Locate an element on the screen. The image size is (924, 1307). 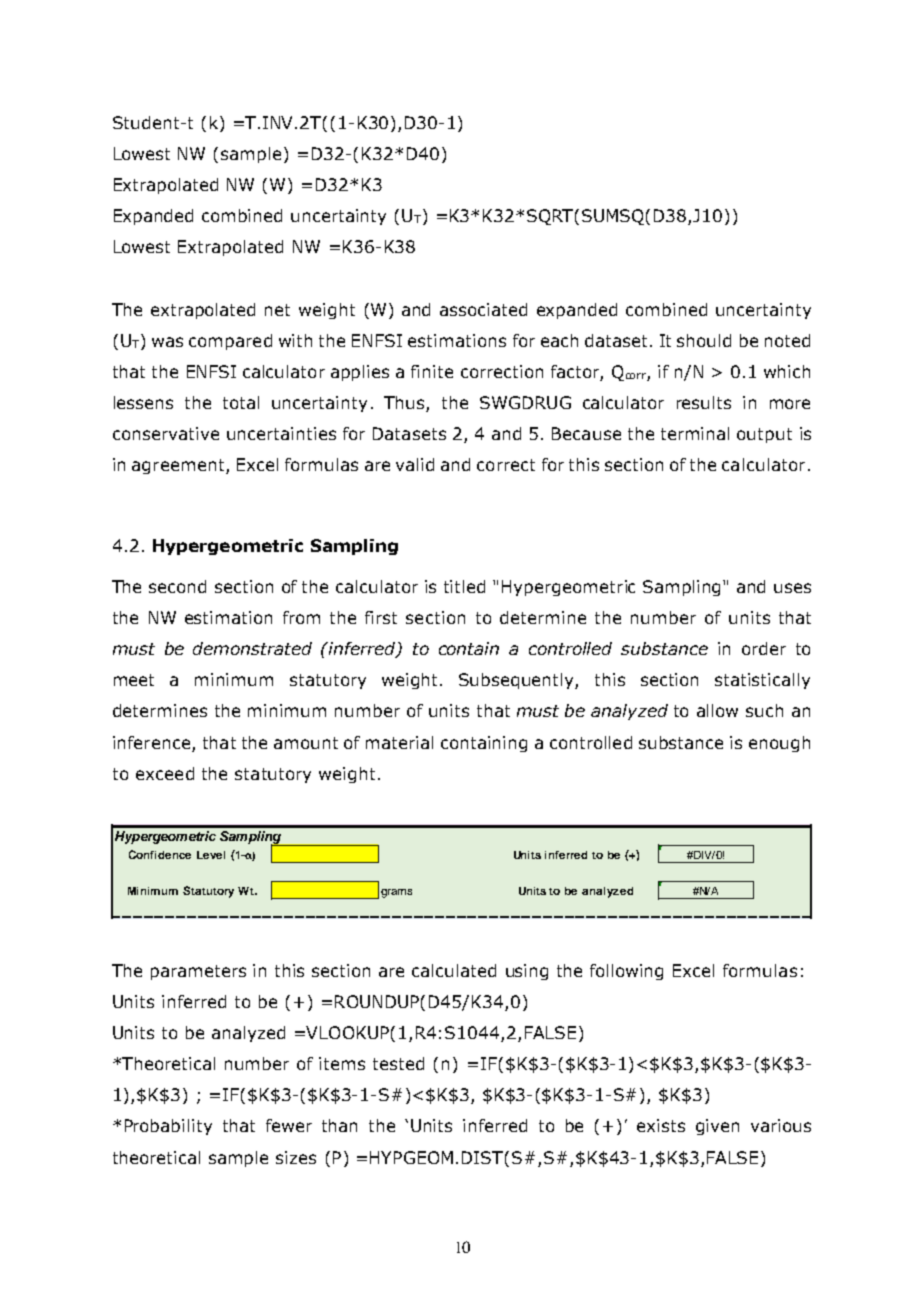
Probability is located at coordinates (168, 1127).
